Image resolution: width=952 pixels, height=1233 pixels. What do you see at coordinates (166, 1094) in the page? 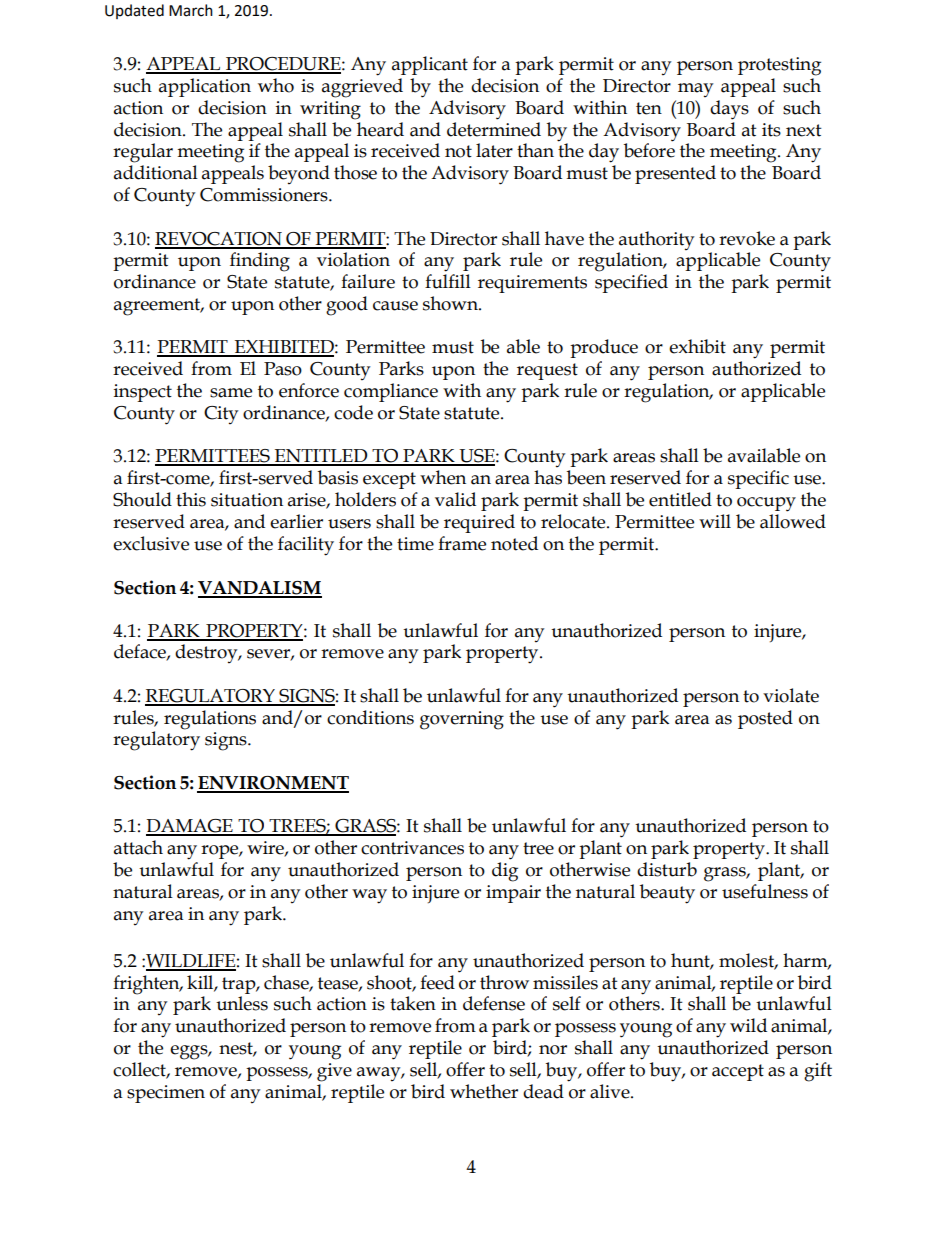
I see `specimen` at bounding box center [166, 1094].
